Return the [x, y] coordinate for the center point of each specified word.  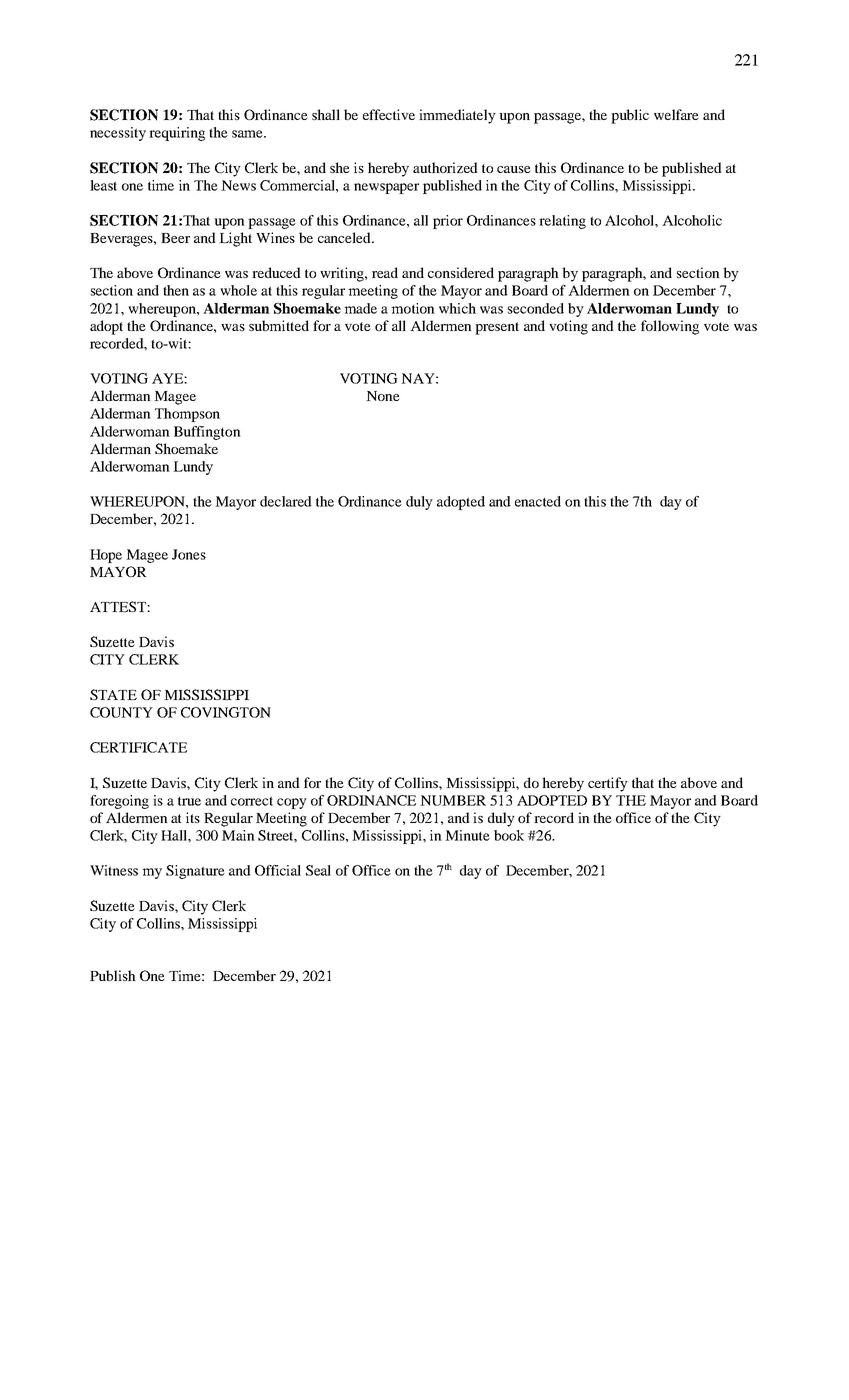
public [630, 116]
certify [608, 784]
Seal [318, 870]
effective [389, 114]
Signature [195, 872]
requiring [177, 134]
